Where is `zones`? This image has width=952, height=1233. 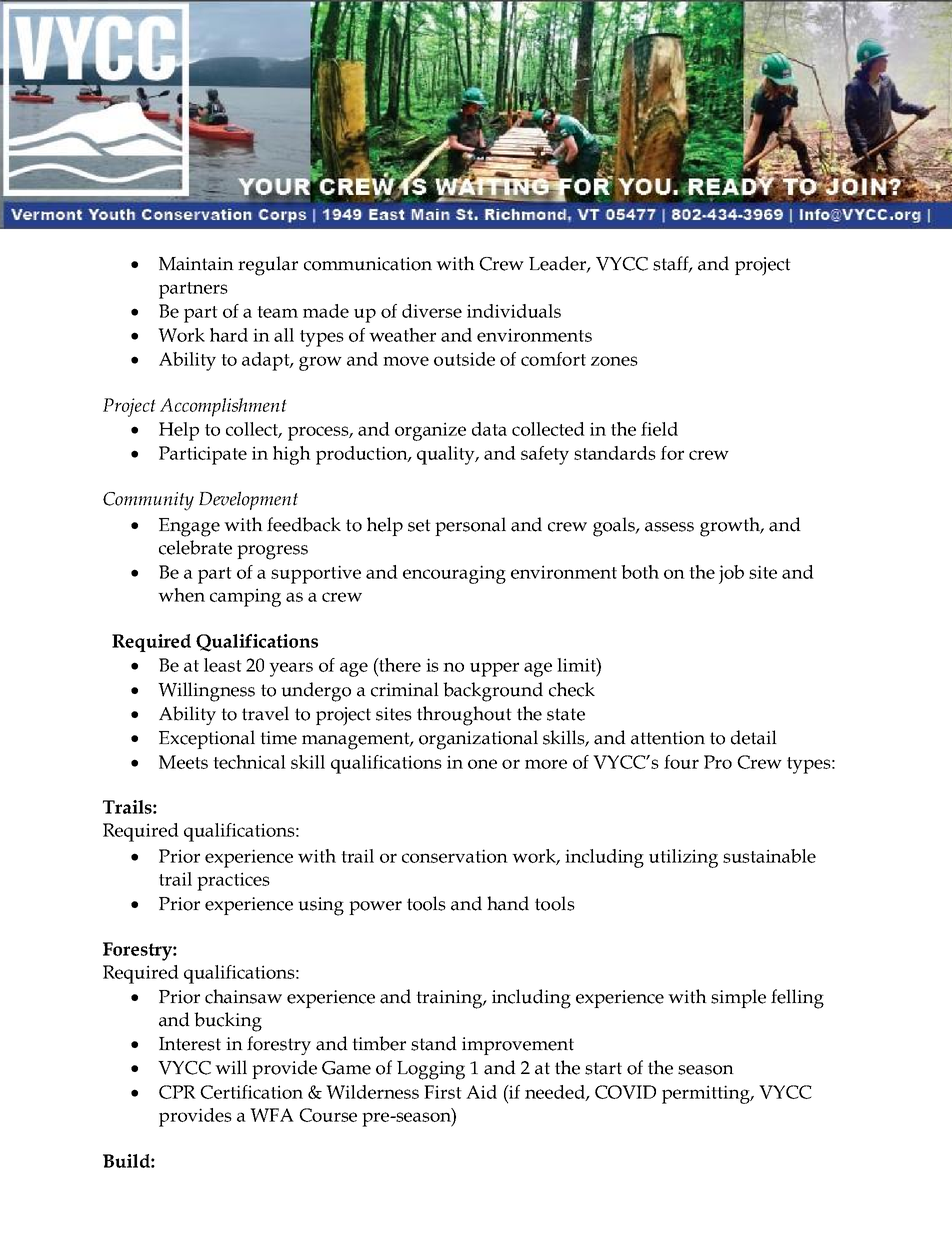
zones is located at coordinates (614, 361).
